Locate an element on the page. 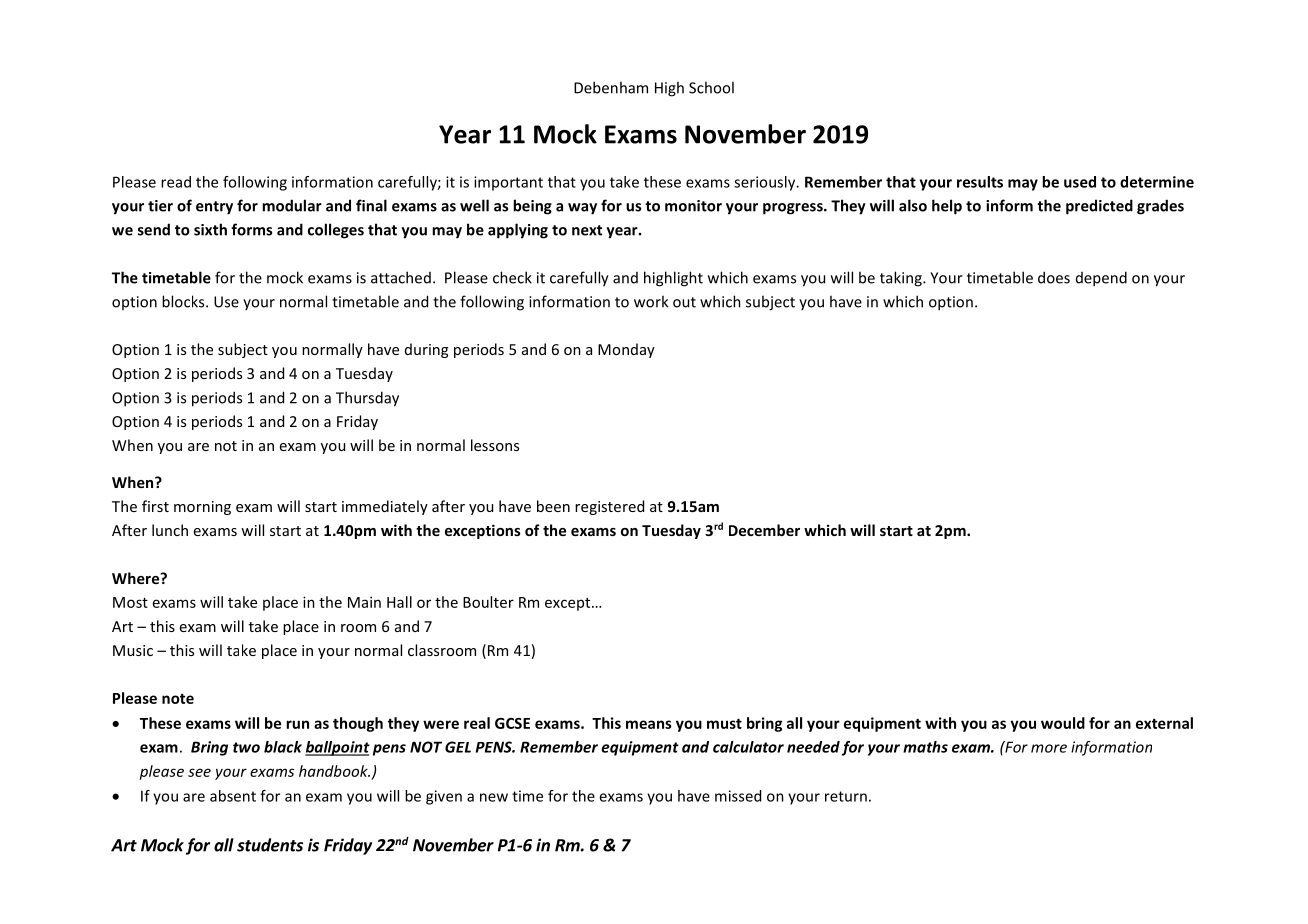 The image size is (1308, 924). blocks is located at coordinates (184, 301).
